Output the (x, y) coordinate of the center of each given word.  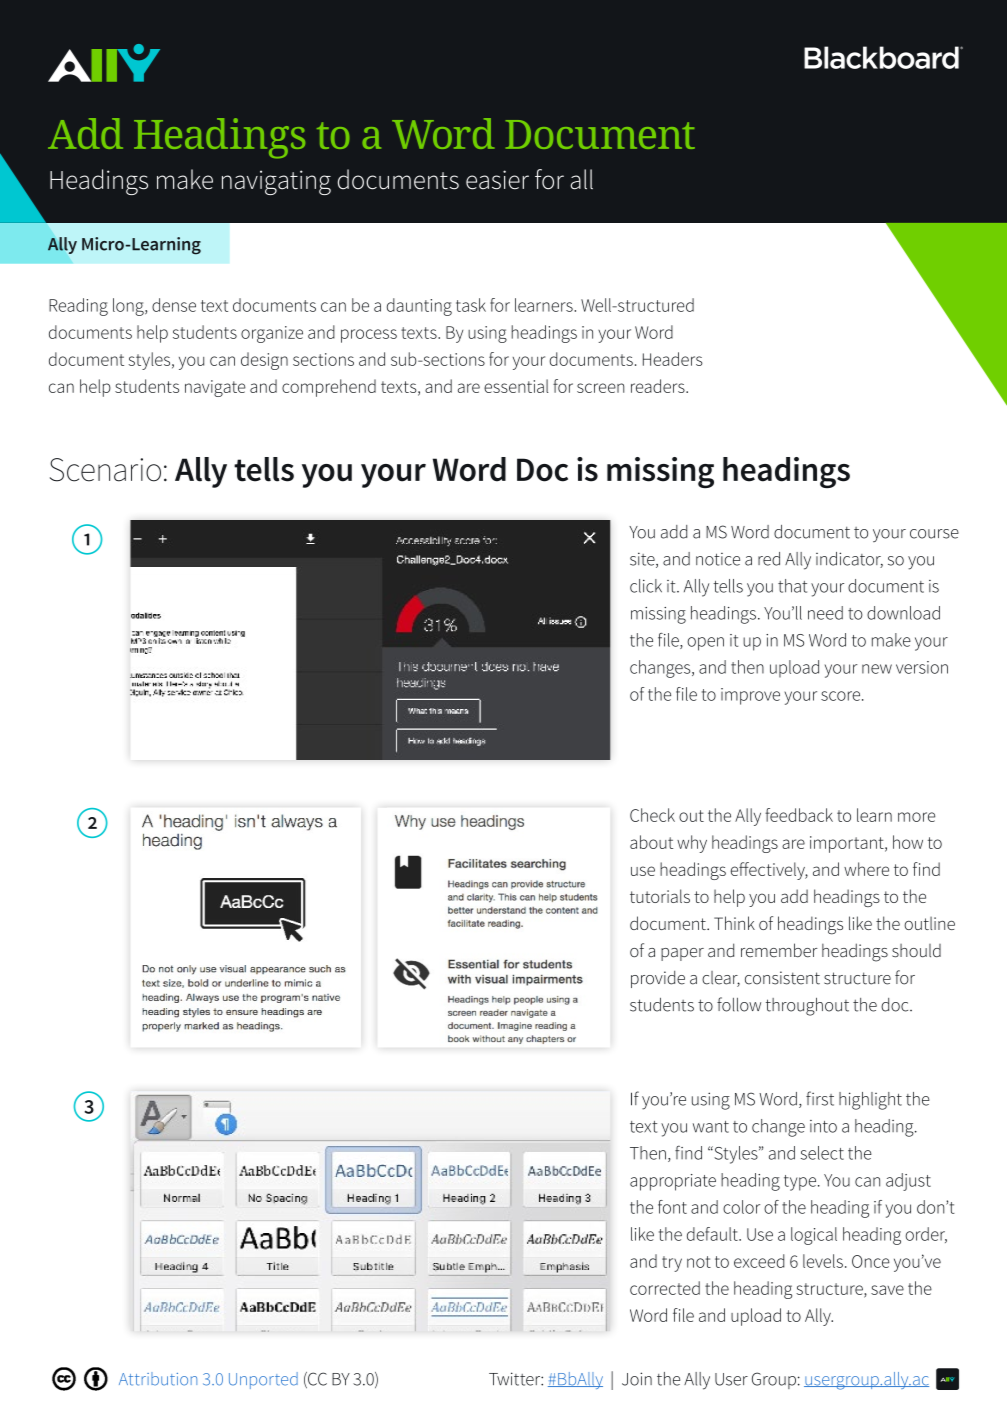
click (646, 586)
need (825, 613)
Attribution (158, 1379)
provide (658, 979)
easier (497, 180)
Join (637, 1379)
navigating (276, 182)
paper (682, 954)
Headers (673, 359)
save (887, 1290)
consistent (782, 978)
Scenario (105, 470)
